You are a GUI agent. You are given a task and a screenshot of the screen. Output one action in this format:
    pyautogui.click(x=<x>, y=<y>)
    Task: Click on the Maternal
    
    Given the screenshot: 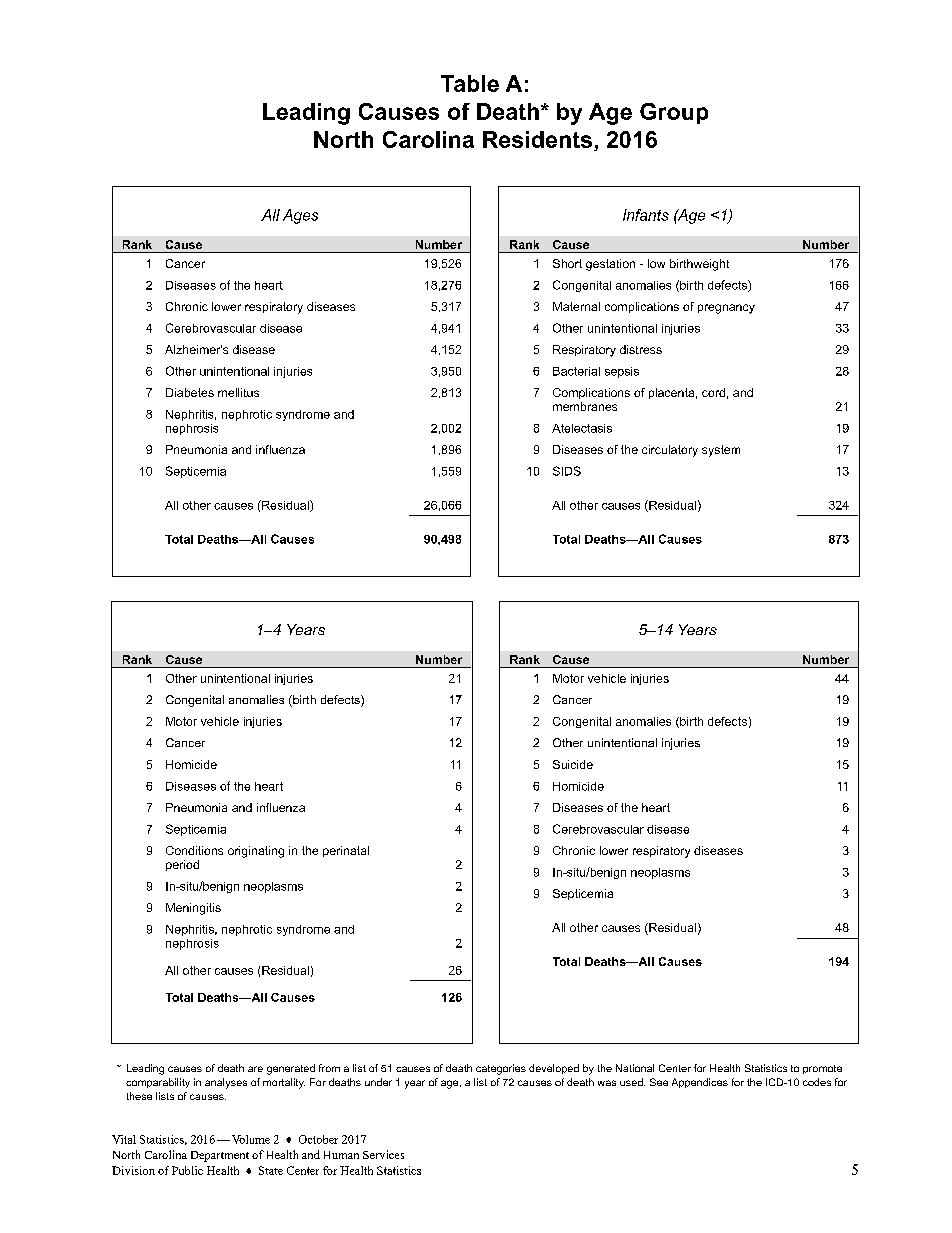 What is the action you would take?
    pyautogui.click(x=576, y=306)
